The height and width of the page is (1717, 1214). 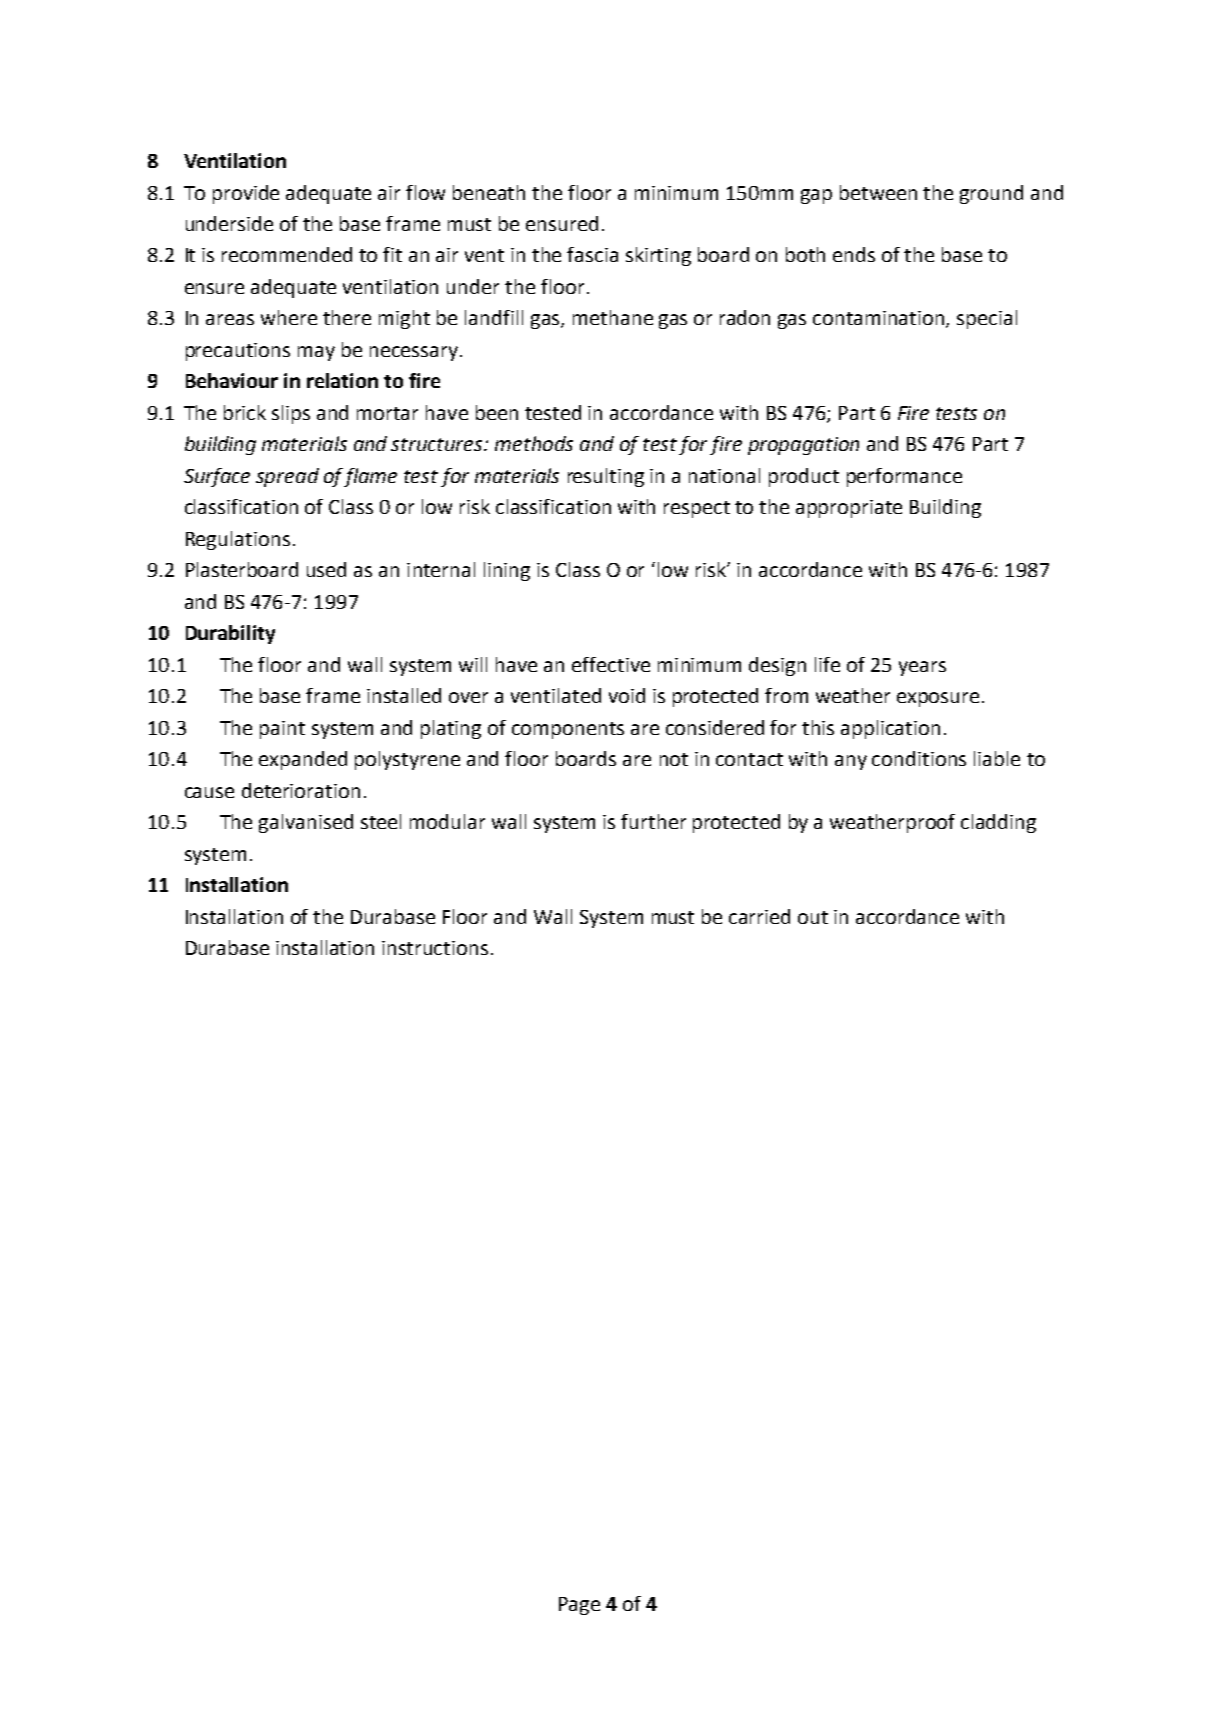 What do you see at coordinates (878, 192) in the page?
I see `between` at bounding box center [878, 192].
